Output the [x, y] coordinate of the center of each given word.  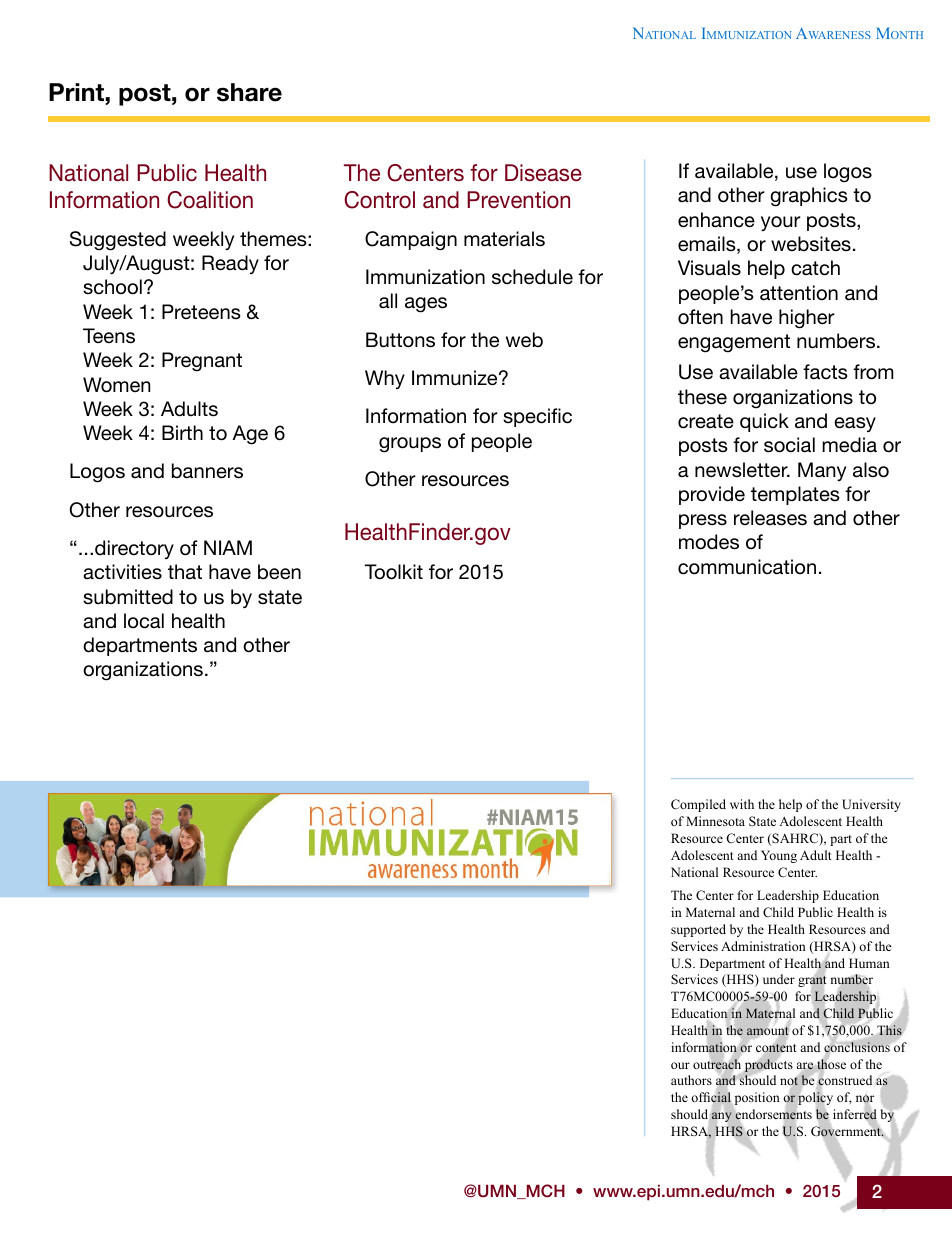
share [249, 92]
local [144, 621]
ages [426, 305]
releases [770, 518]
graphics [809, 197]
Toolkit [393, 572]
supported [698, 930]
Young [779, 856]
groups [410, 445]
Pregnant [202, 362]
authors [691, 1080]
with [742, 804]
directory [134, 549]
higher [807, 319]
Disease [543, 172]
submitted [128, 597]
